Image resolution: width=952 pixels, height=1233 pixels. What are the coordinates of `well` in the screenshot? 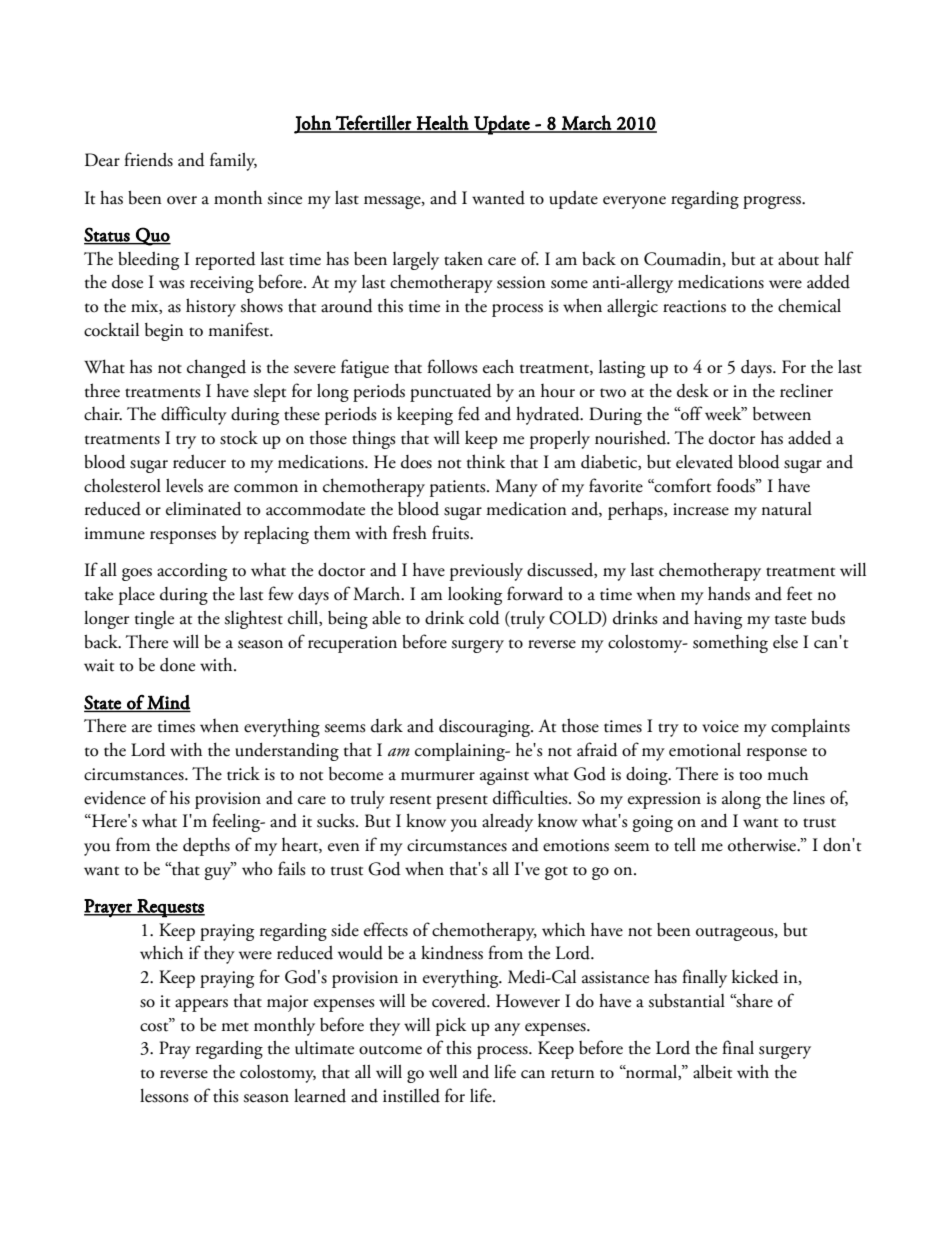 It's located at (443, 1072).
